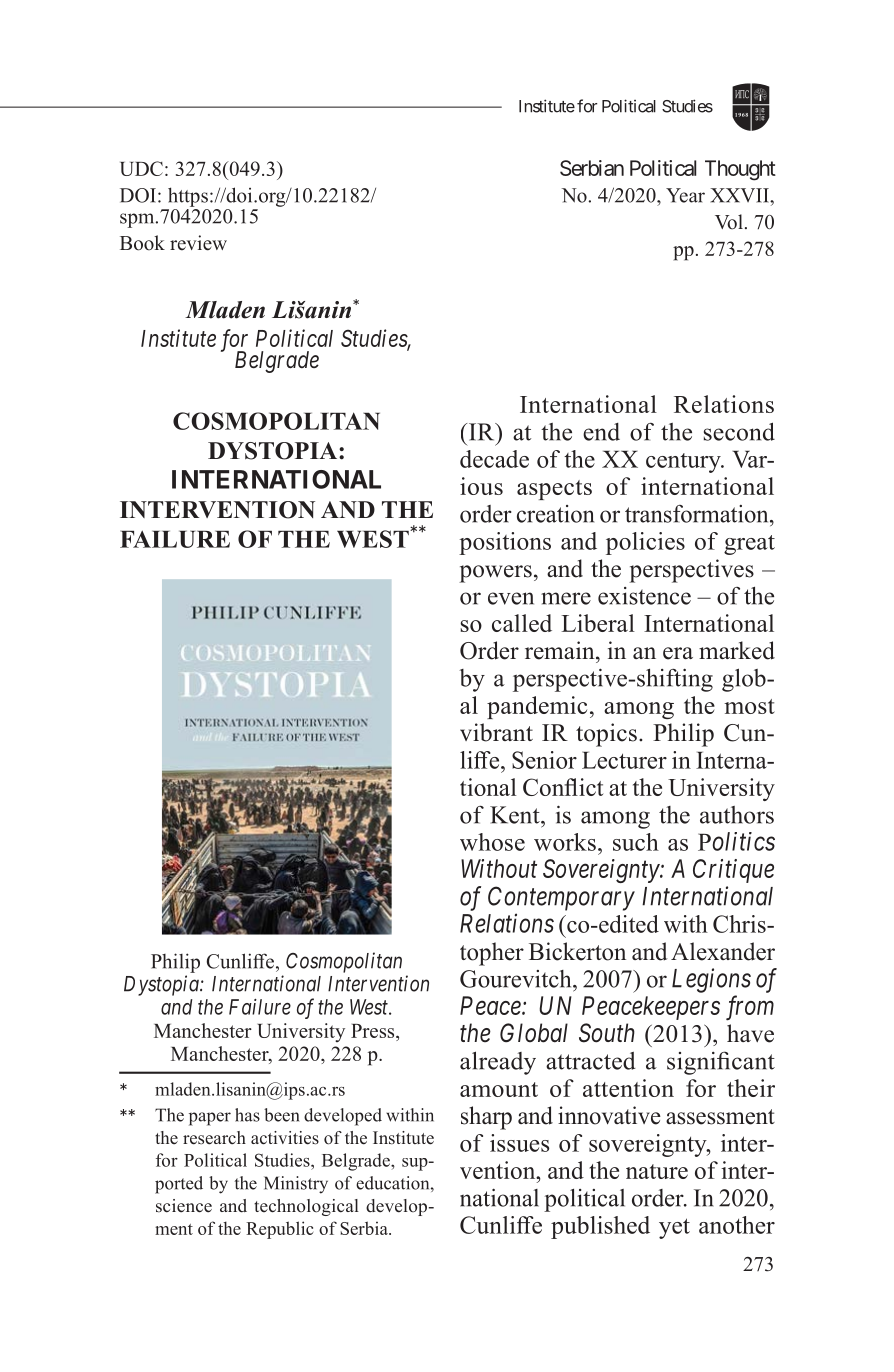 The height and width of the image is (1372, 894). What do you see at coordinates (555, 514) in the image?
I see `creation` at bounding box center [555, 514].
